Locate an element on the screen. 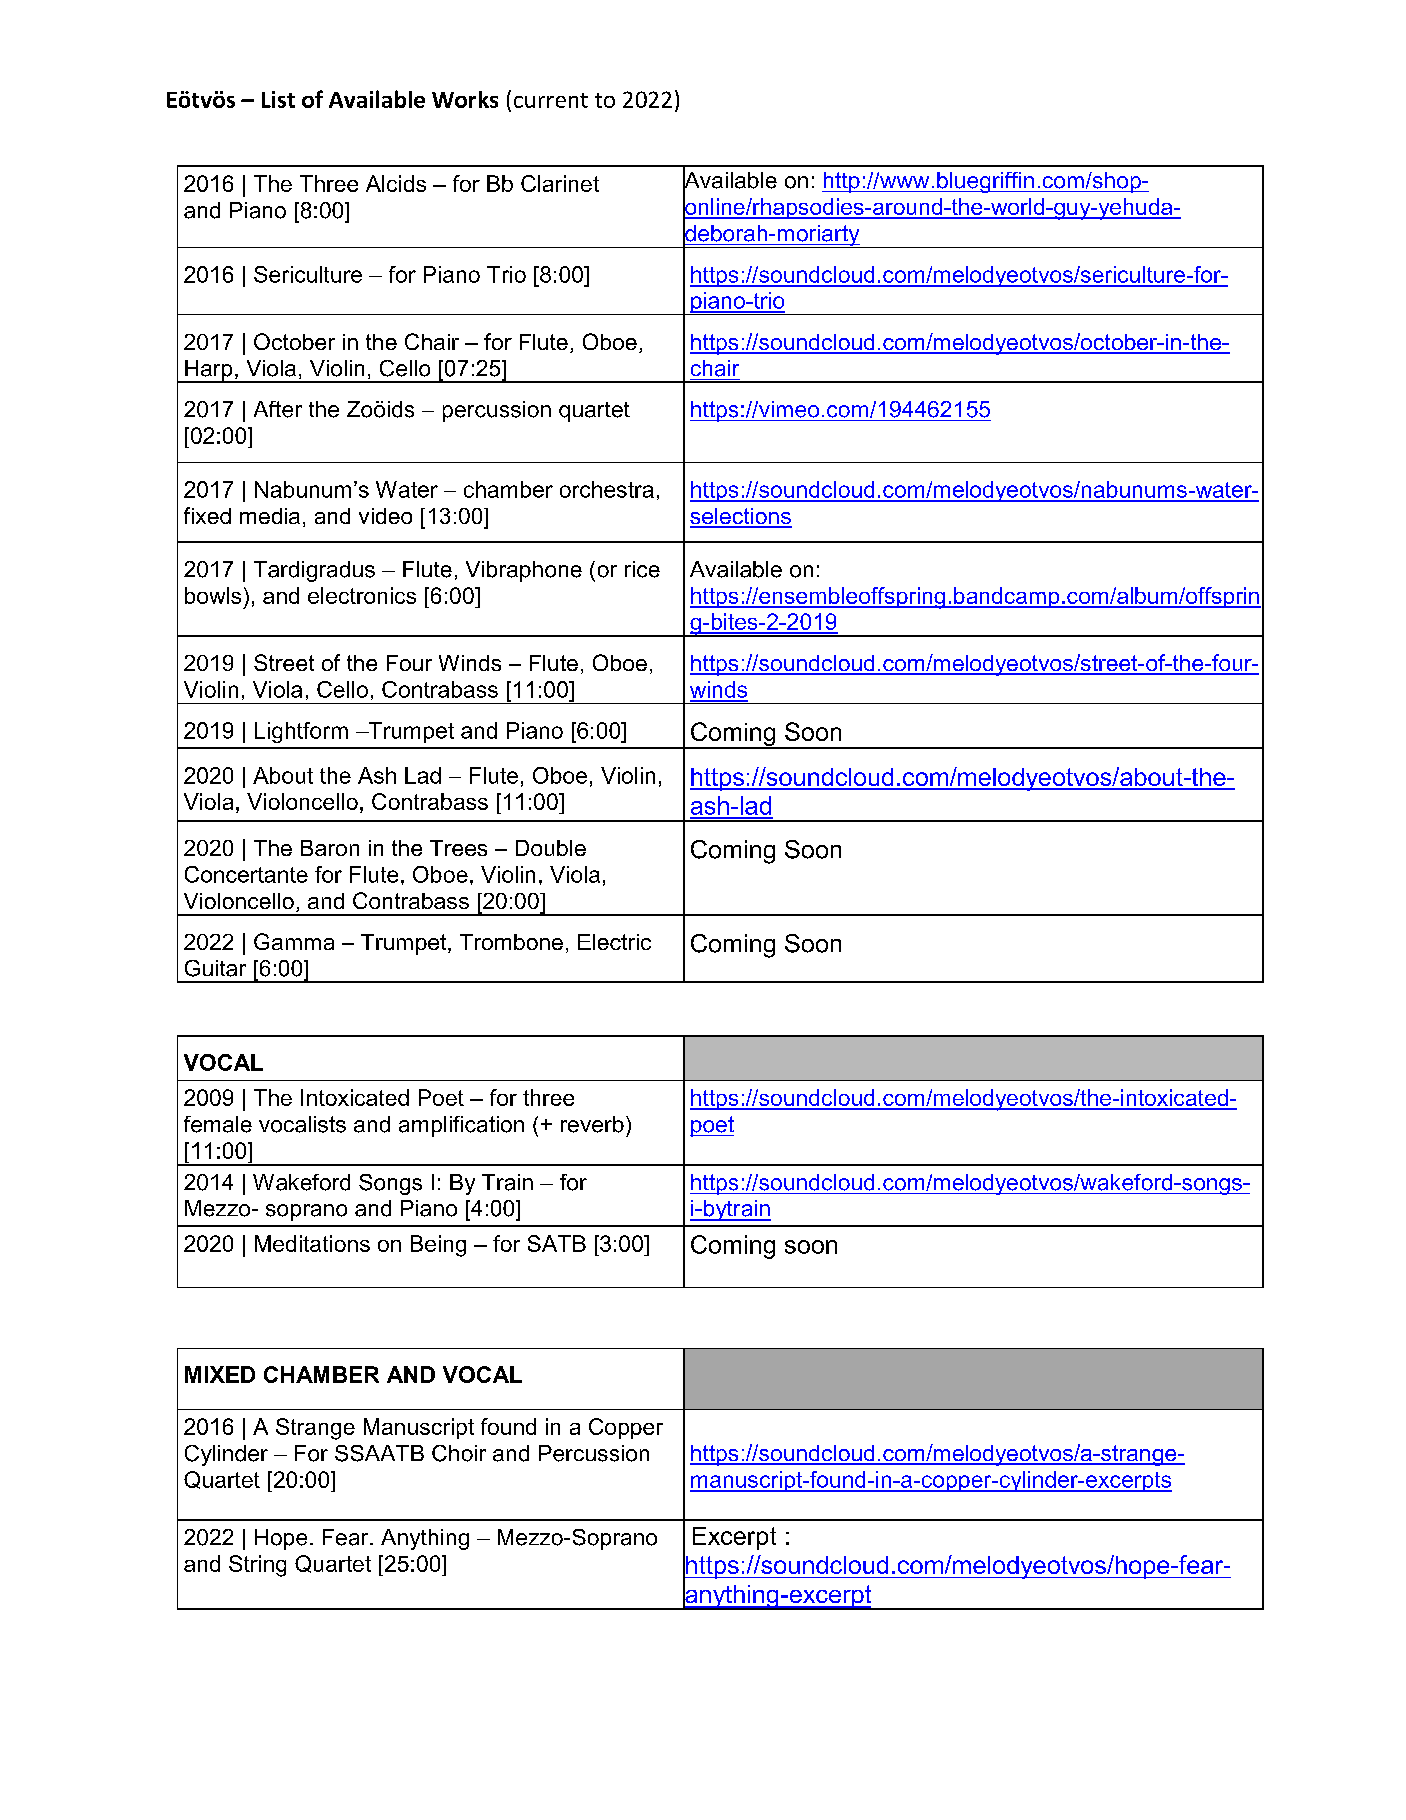 This screenshot has height=1820, width=1406. Works is located at coordinates (465, 99).
